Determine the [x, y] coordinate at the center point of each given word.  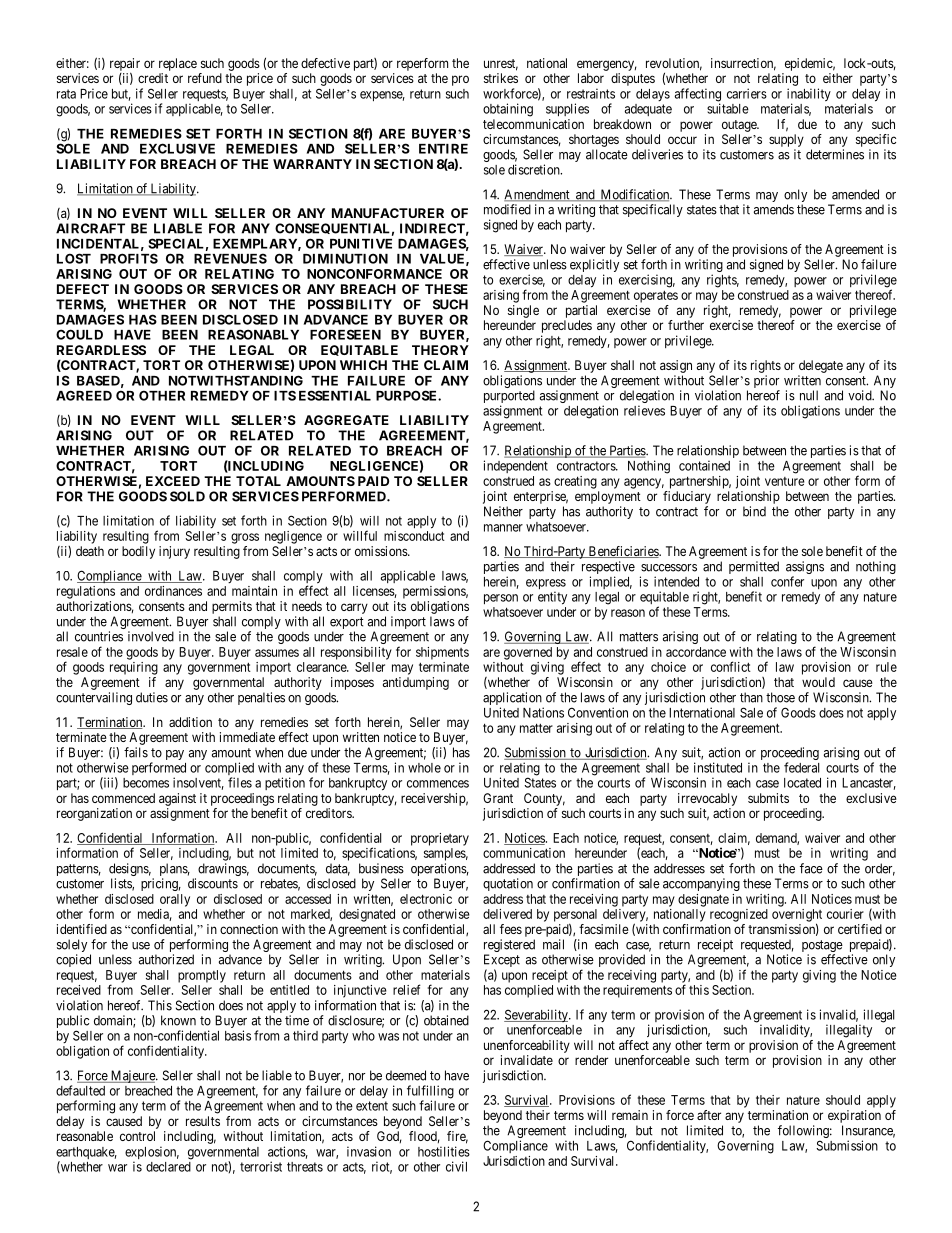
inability [809, 96]
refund [205, 78]
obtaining [508, 110]
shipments [442, 653]
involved [151, 636]
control [137, 1136]
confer [787, 581]
